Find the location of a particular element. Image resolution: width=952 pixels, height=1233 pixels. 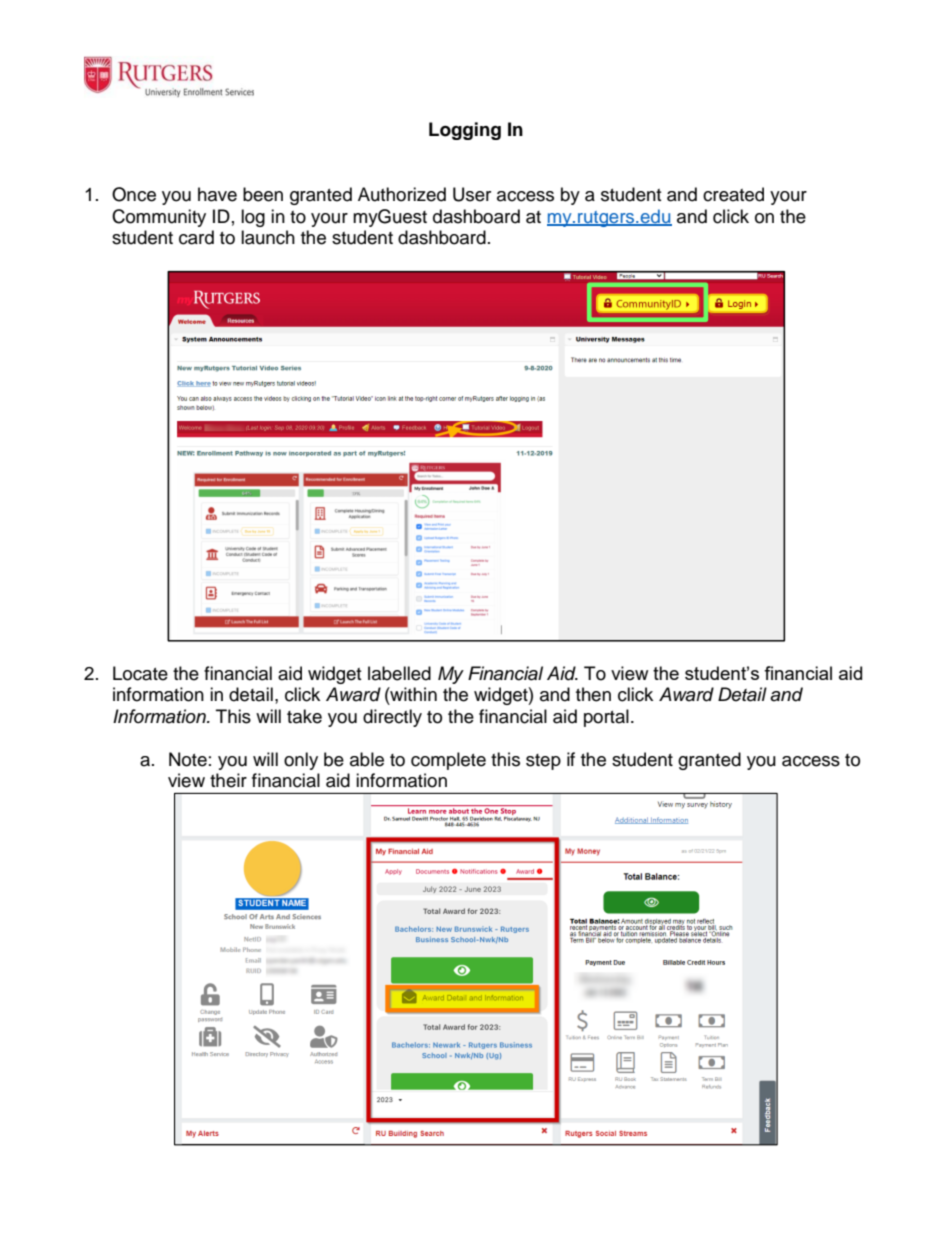

Authorized is located at coordinates (402, 194).
